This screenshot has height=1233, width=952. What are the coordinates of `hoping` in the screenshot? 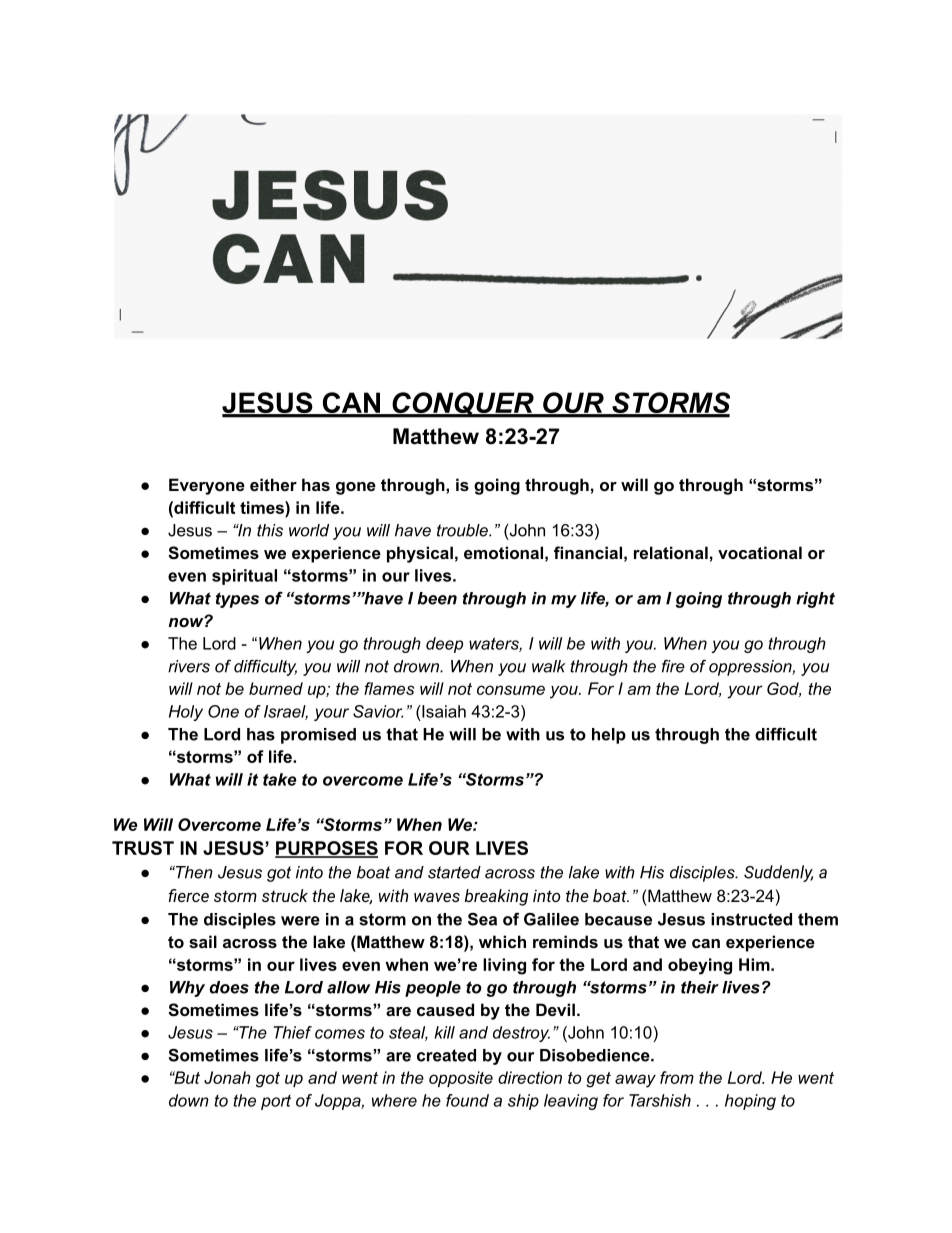 It's located at (750, 1102).
